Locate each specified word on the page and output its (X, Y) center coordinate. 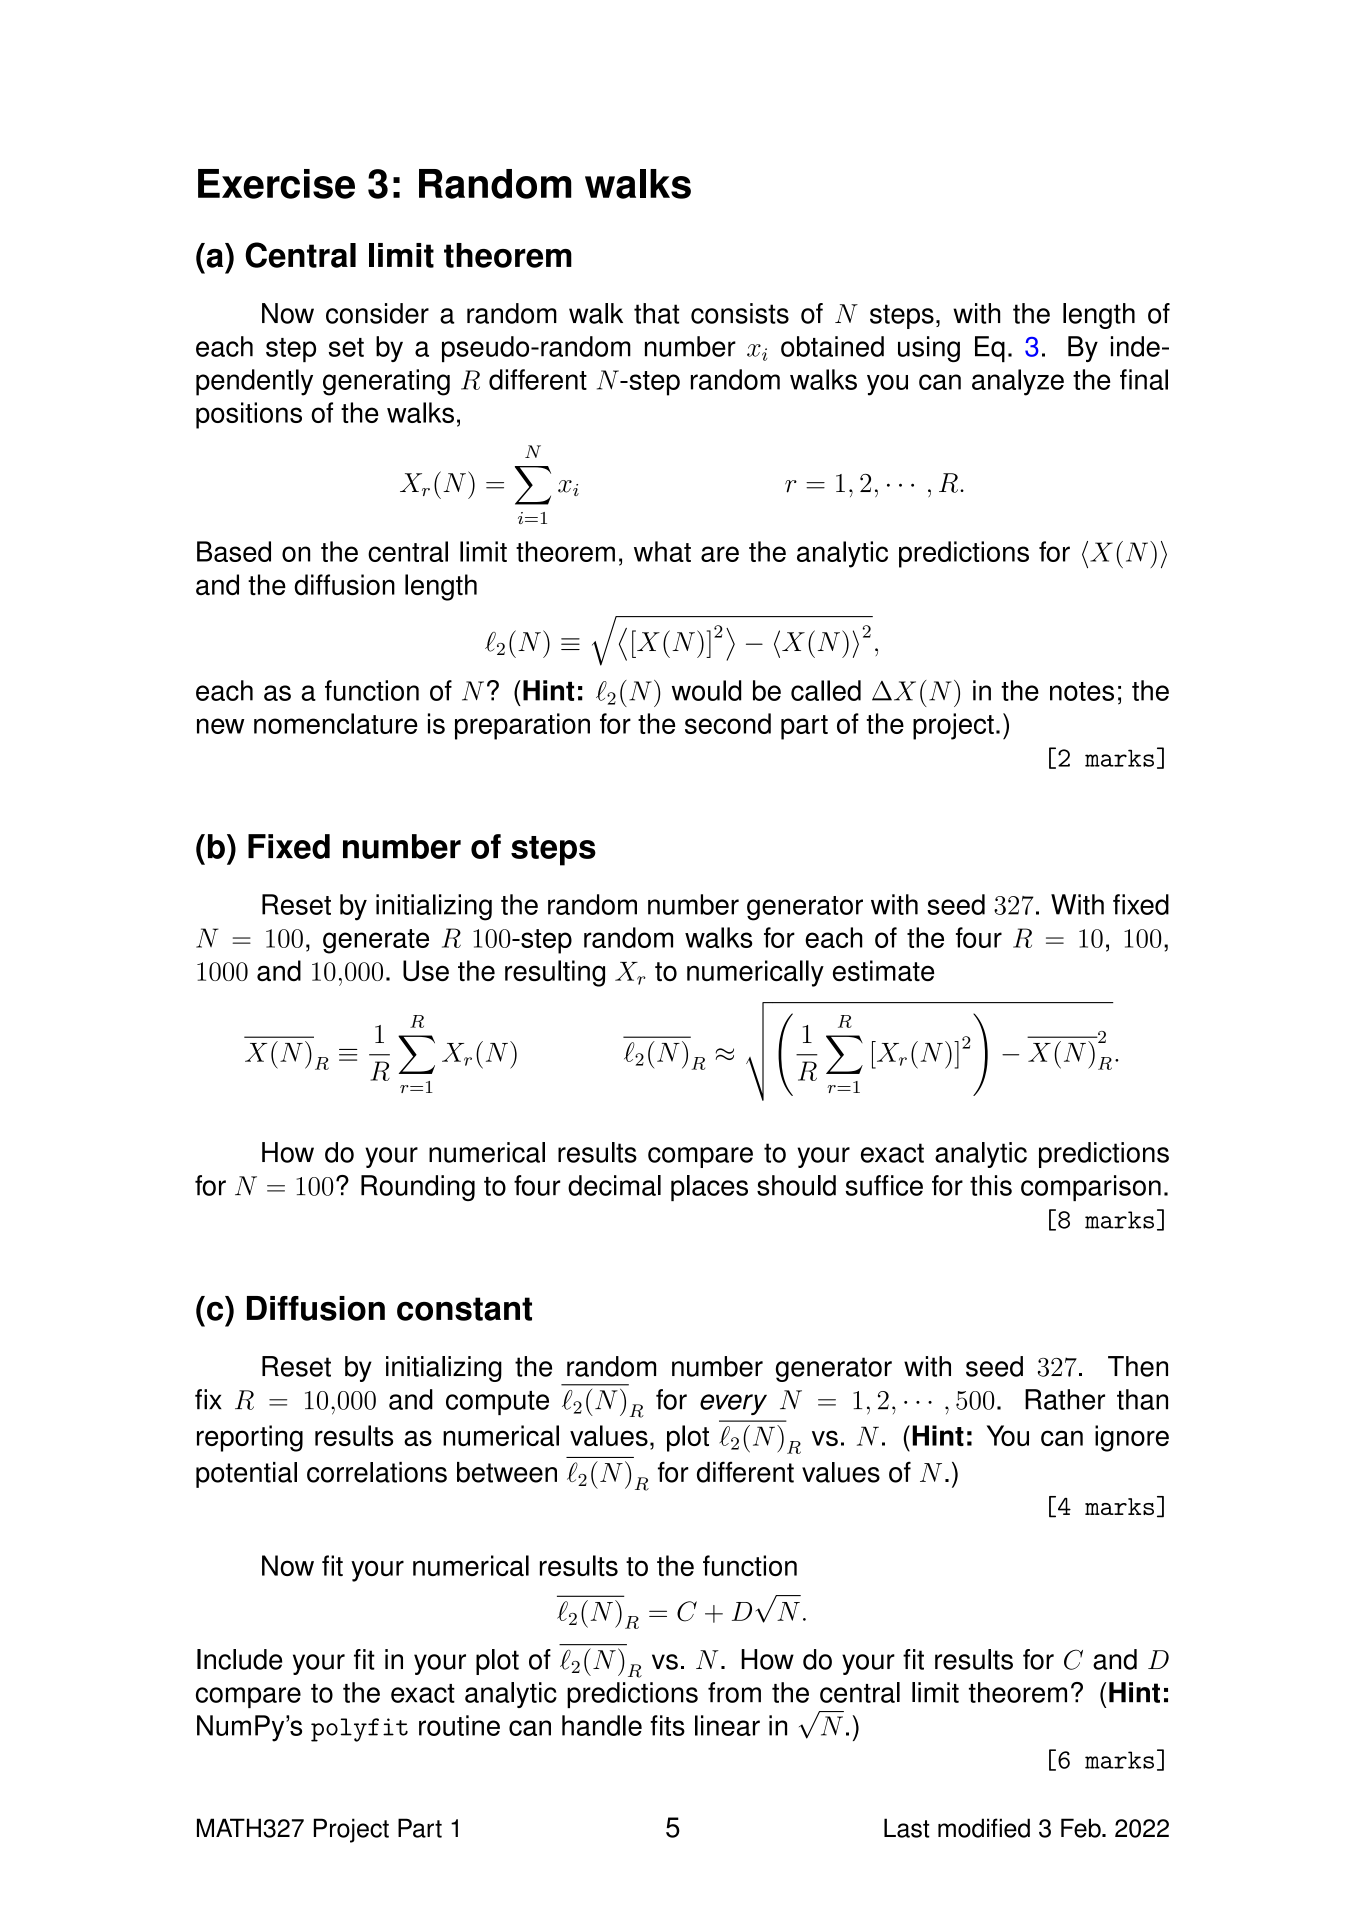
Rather (1065, 1399)
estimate (883, 970)
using (929, 349)
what (662, 551)
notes (1082, 691)
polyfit (359, 1730)
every (733, 1404)
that (656, 313)
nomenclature (336, 723)
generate (376, 941)
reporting (250, 1438)
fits (667, 1725)
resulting (555, 973)
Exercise (276, 184)
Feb (1082, 1828)
